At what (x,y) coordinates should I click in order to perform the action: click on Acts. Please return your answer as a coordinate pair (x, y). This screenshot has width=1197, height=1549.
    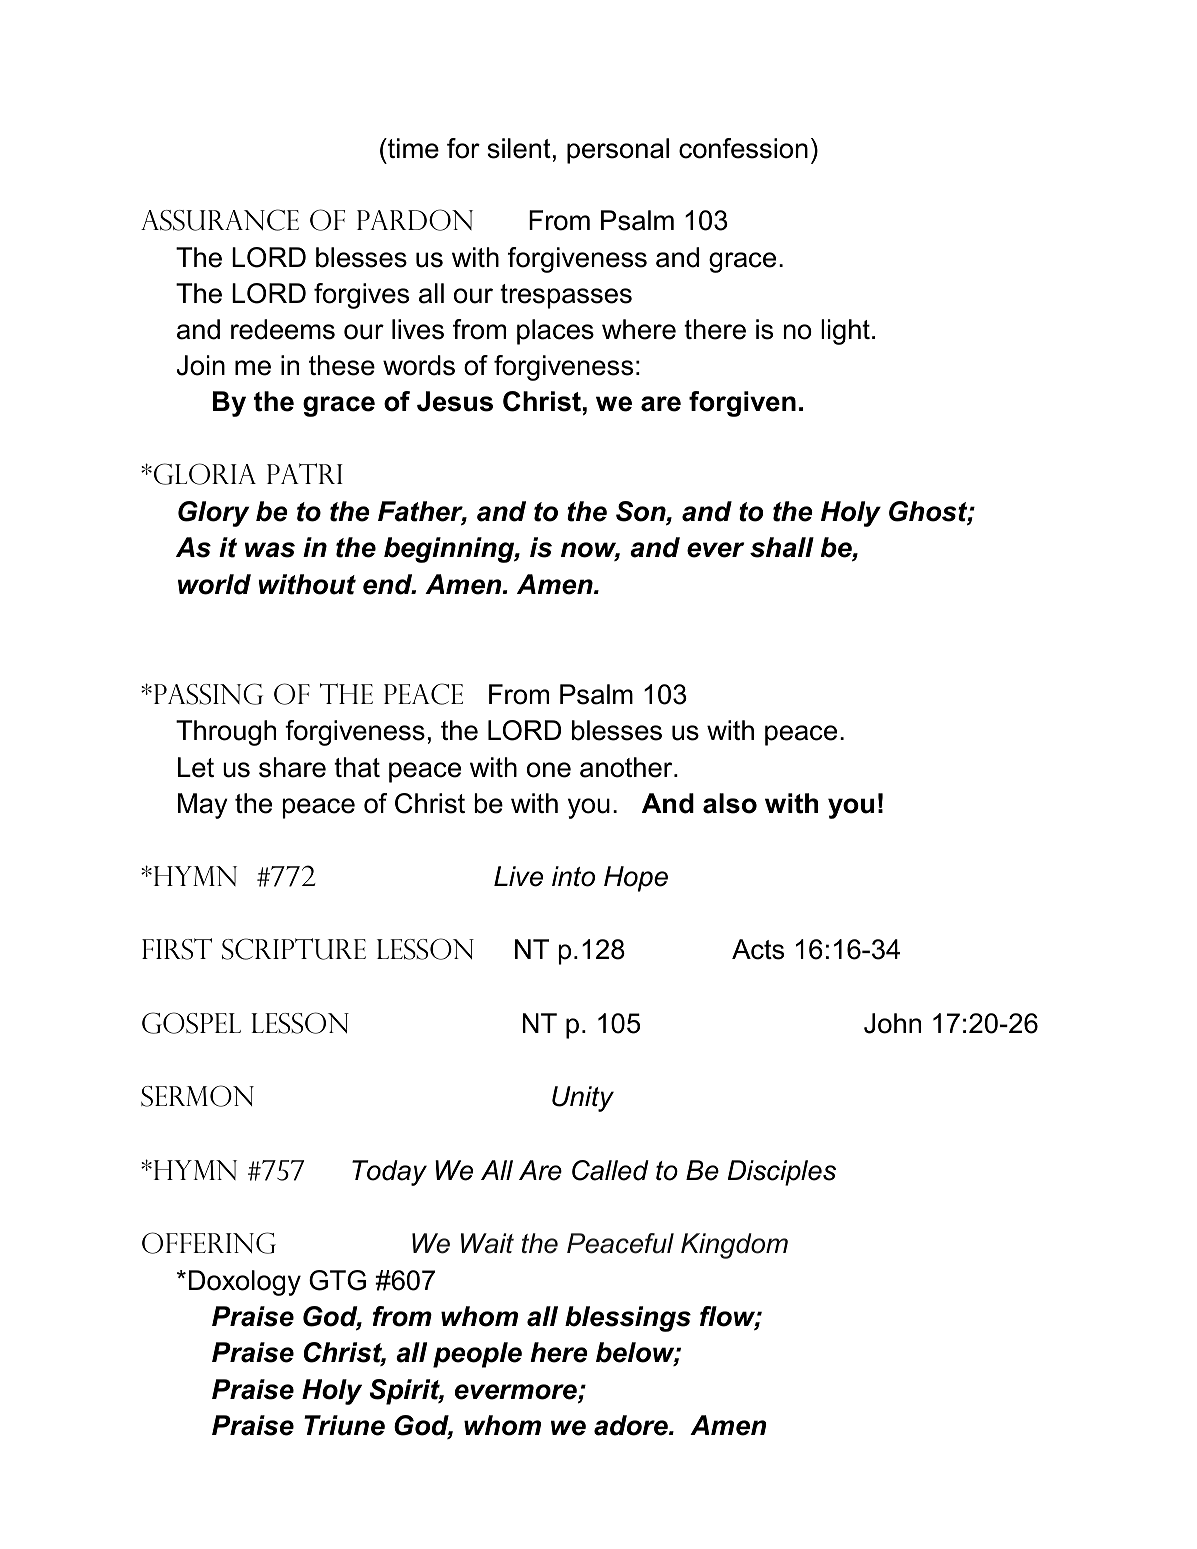
    Looking at the image, I should click on (758, 949).
